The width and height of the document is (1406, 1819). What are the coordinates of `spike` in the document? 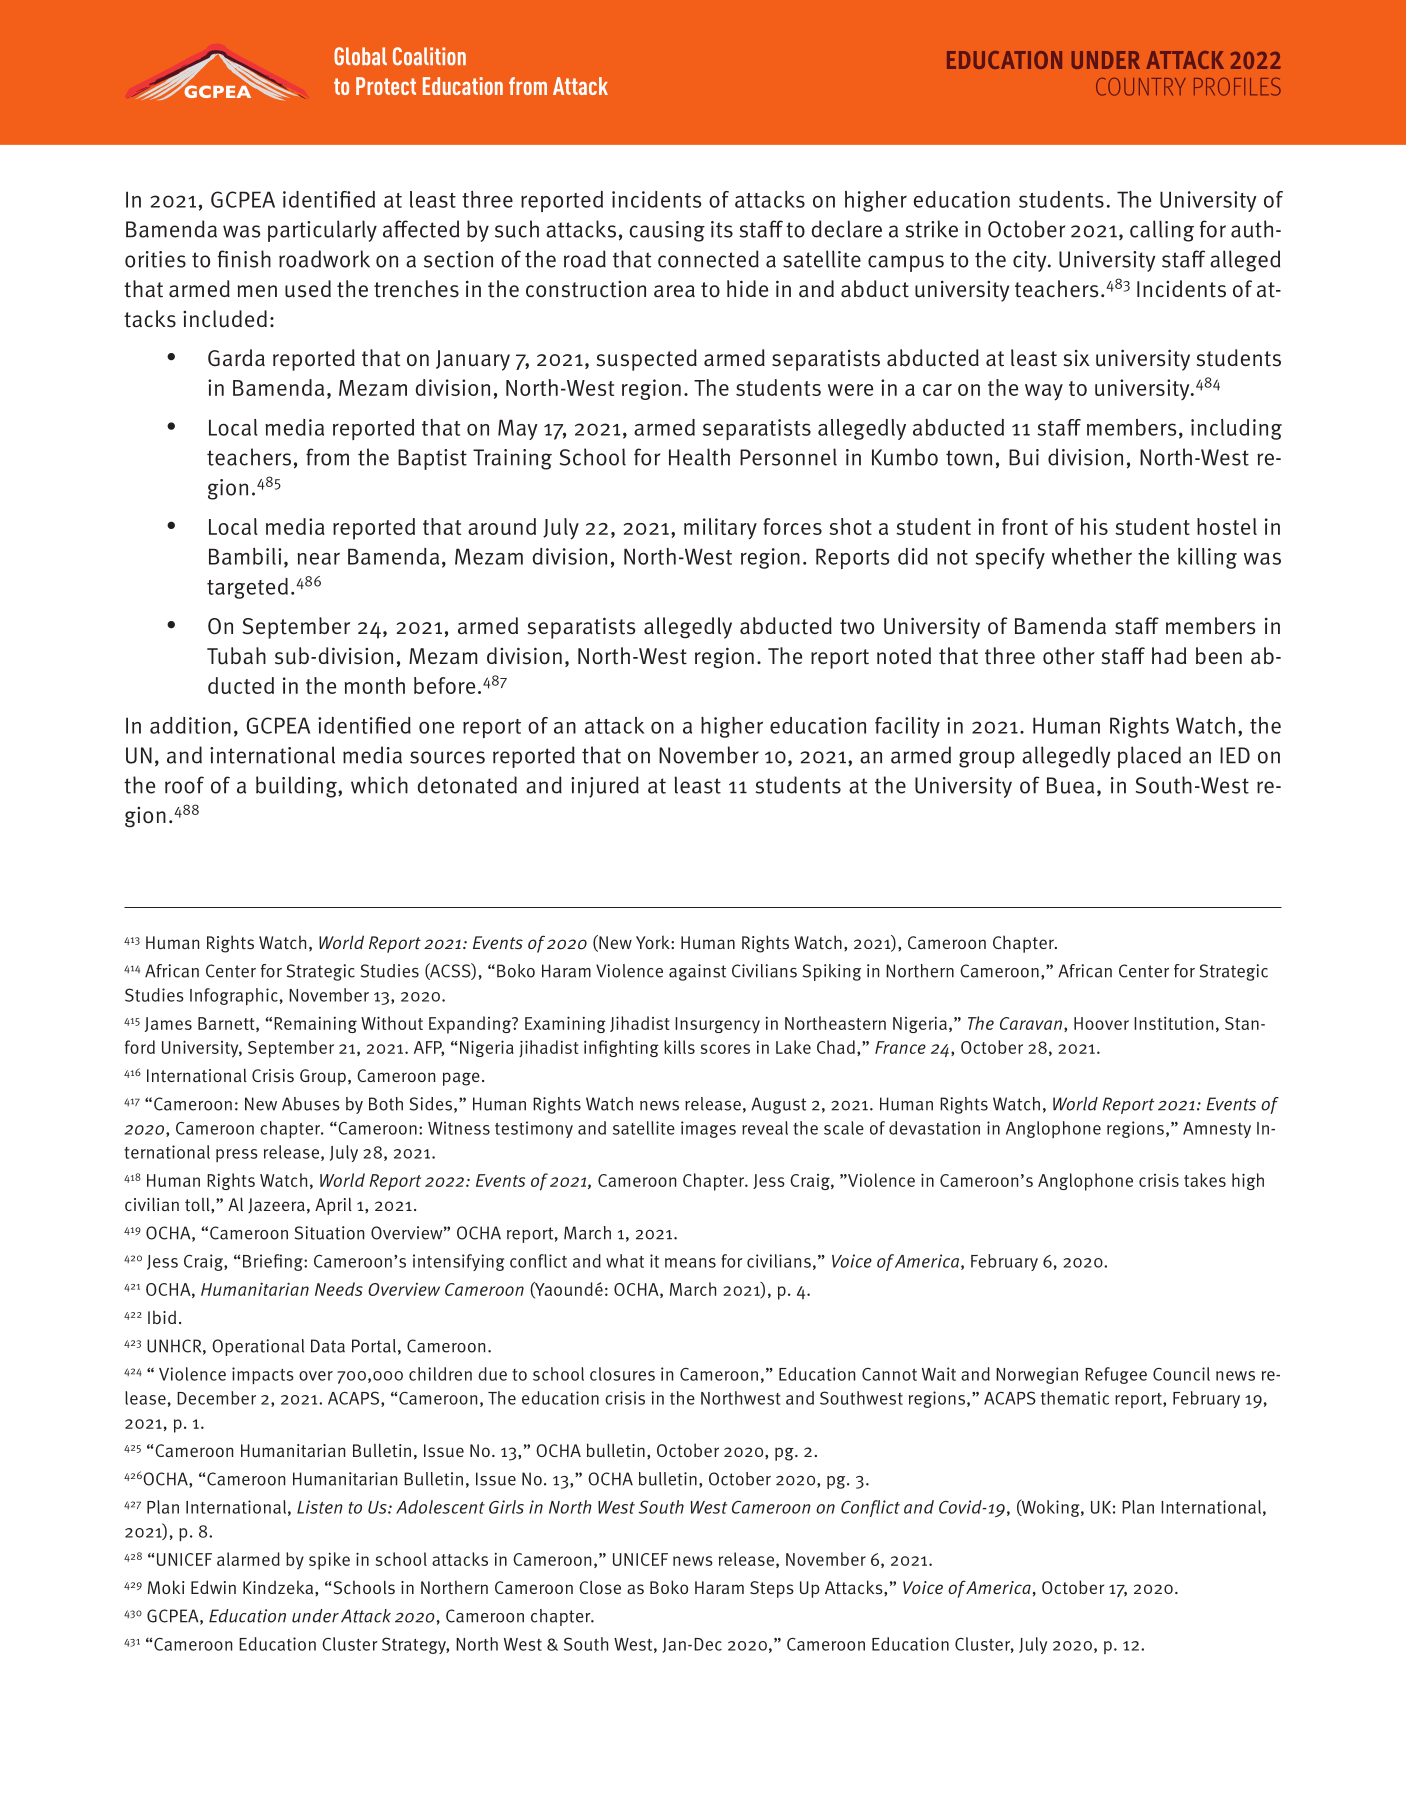 It's located at (329, 1561).
